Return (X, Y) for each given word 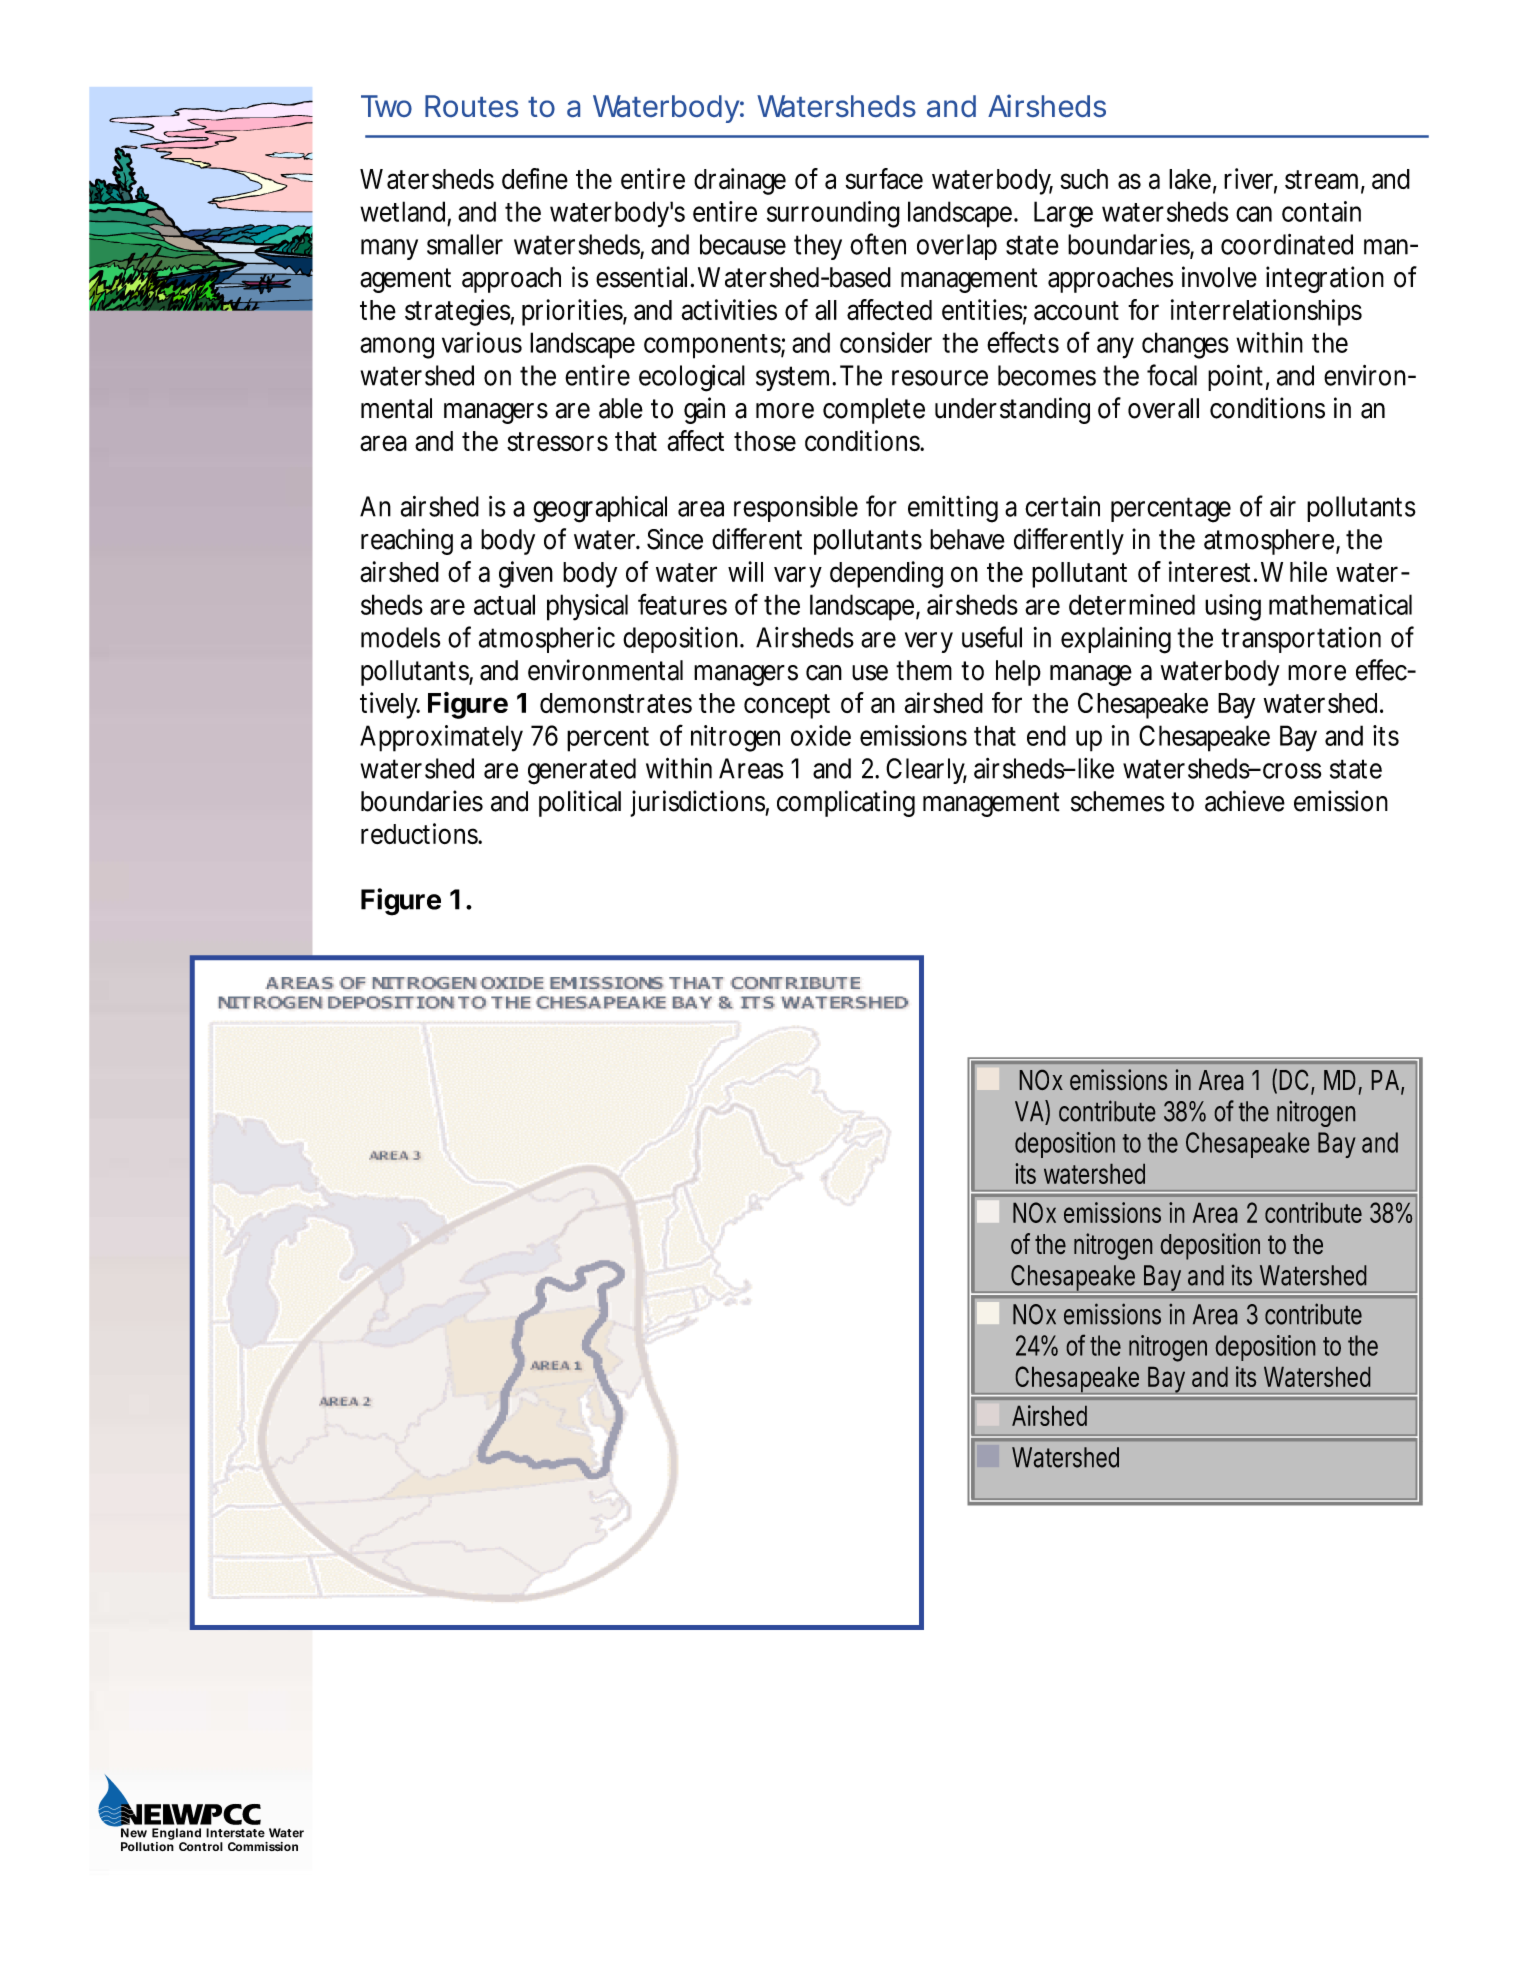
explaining (1116, 640)
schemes (1118, 801)
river (1250, 180)
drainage (740, 181)
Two (386, 106)
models (400, 637)
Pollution (147, 1846)
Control (201, 1846)
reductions (421, 833)
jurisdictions (699, 803)
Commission (263, 1846)
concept (787, 706)
